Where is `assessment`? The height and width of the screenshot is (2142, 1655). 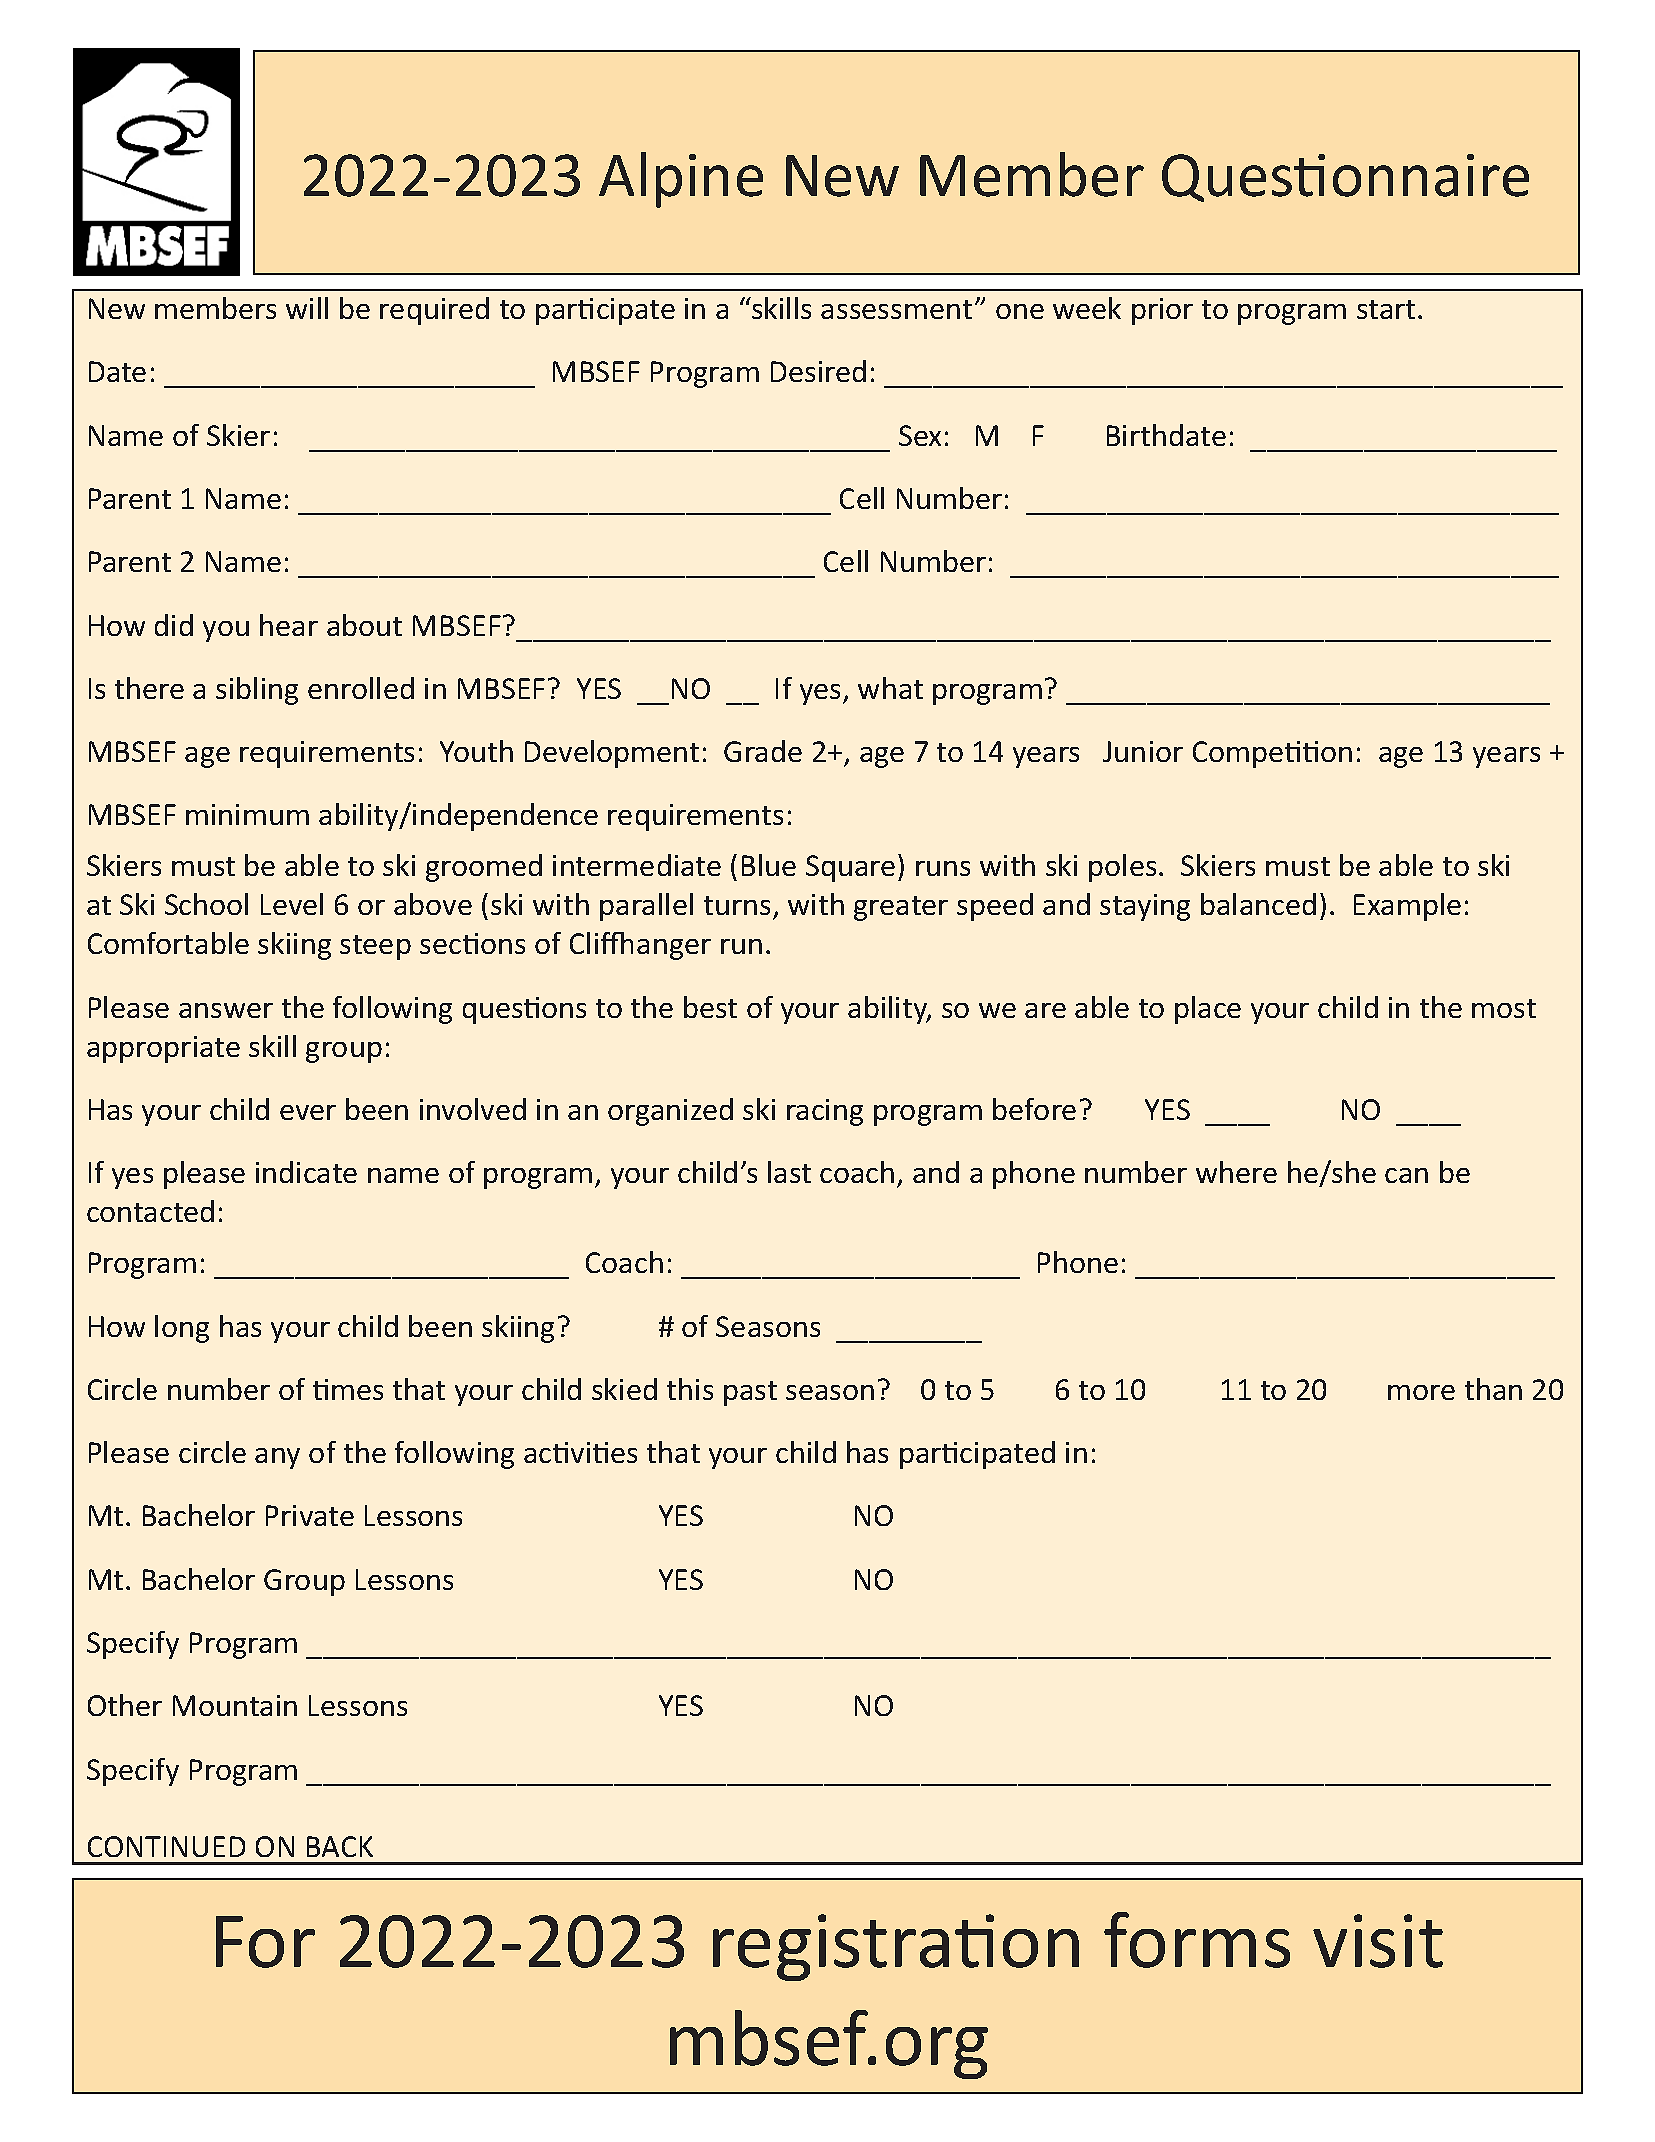 assessment is located at coordinates (896, 309).
